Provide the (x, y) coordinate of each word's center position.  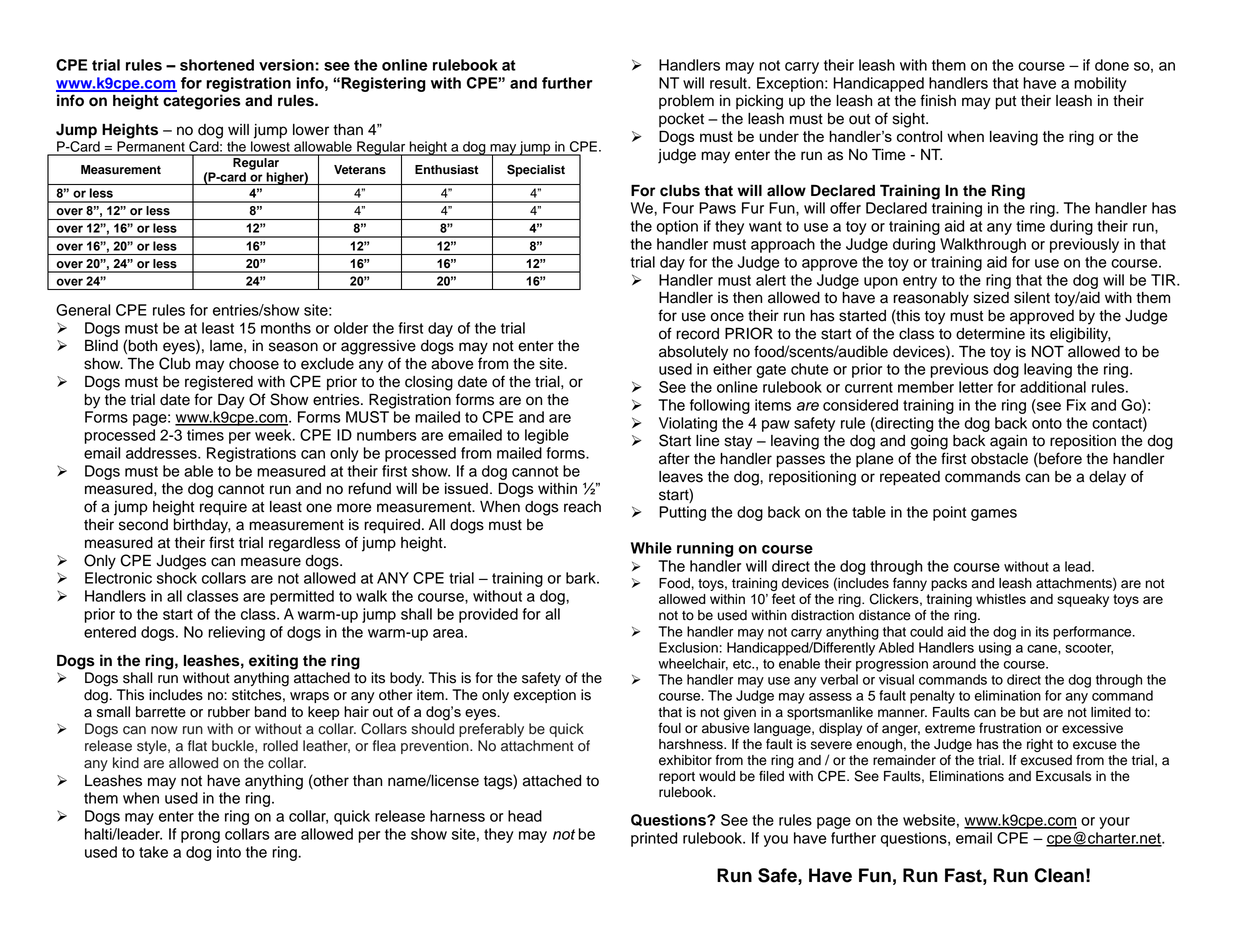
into (229, 852)
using (995, 649)
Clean (1059, 875)
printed (654, 839)
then (747, 298)
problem (686, 102)
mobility (1100, 84)
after (674, 458)
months (286, 328)
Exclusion (688, 647)
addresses (162, 453)
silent (1032, 298)
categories (202, 102)
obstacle (999, 459)
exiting (273, 662)
